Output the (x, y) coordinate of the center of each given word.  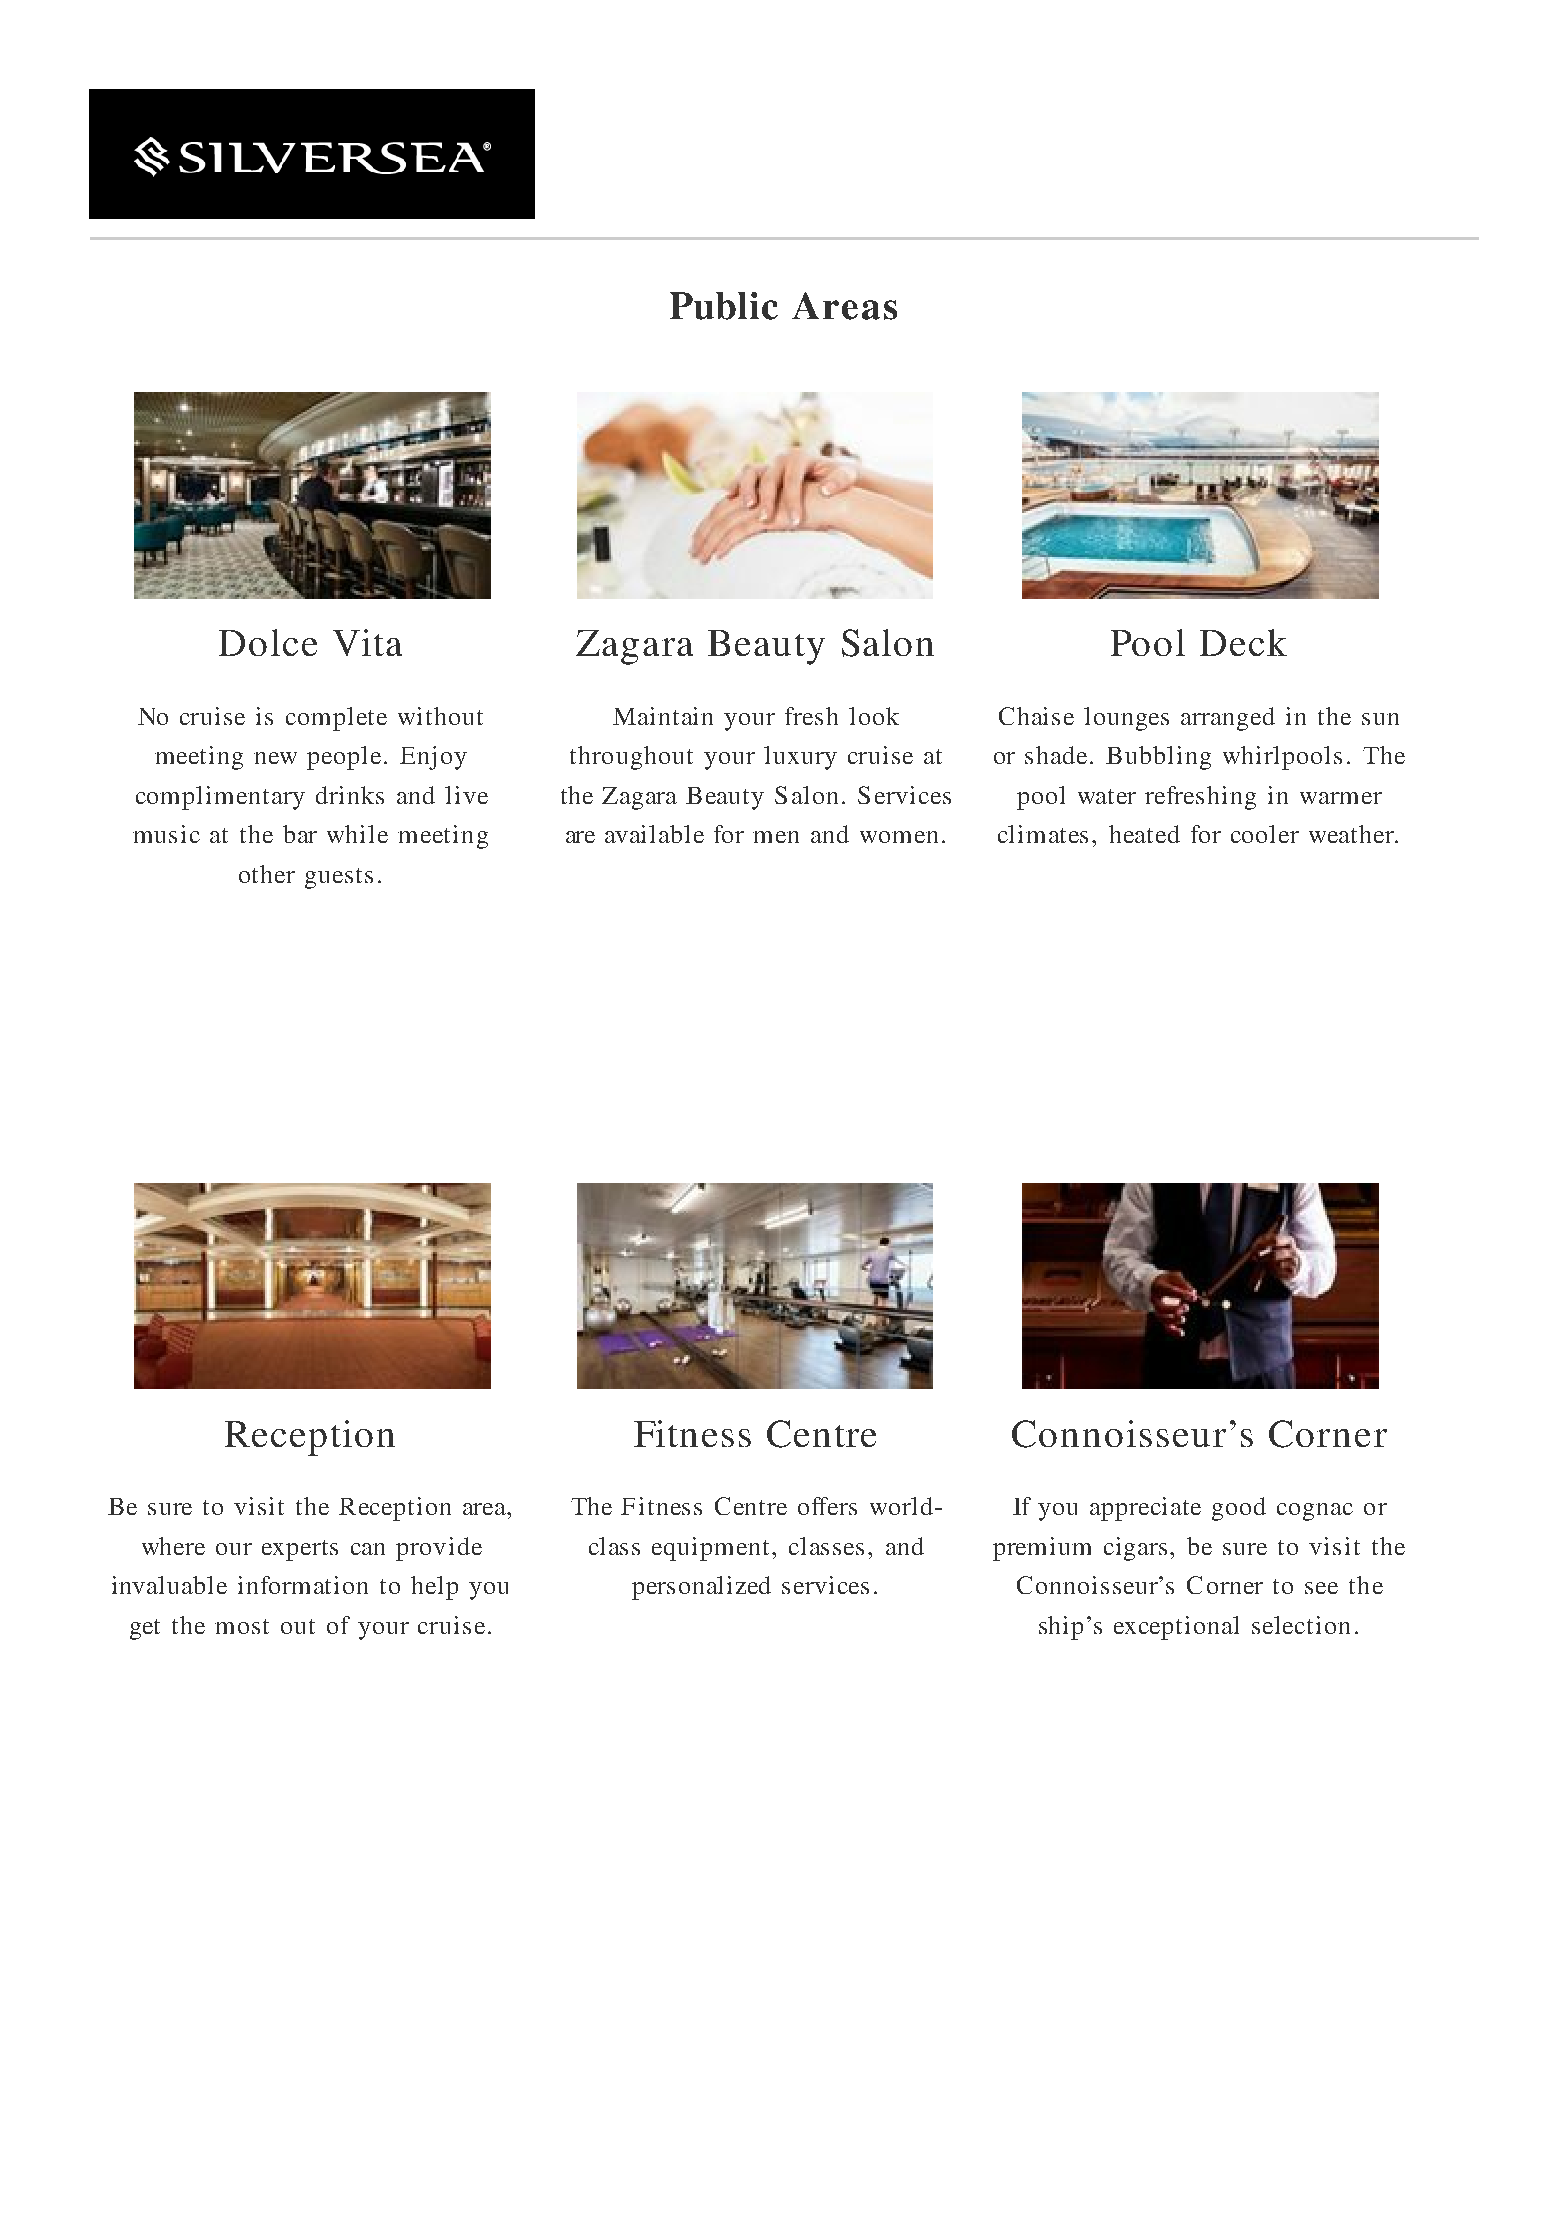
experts (300, 1550)
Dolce (268, 642)
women (899, 837)
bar (300, 834)
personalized (701, 1588)
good (1239, 1509)
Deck (1243, 642)
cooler (1265, 834)
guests (339, 878)
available (654, 834)
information (303, 1585)
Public (724, 306)
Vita (367, 642)
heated (1144, 834)
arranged (1228, 719)
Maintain (663, 716)
